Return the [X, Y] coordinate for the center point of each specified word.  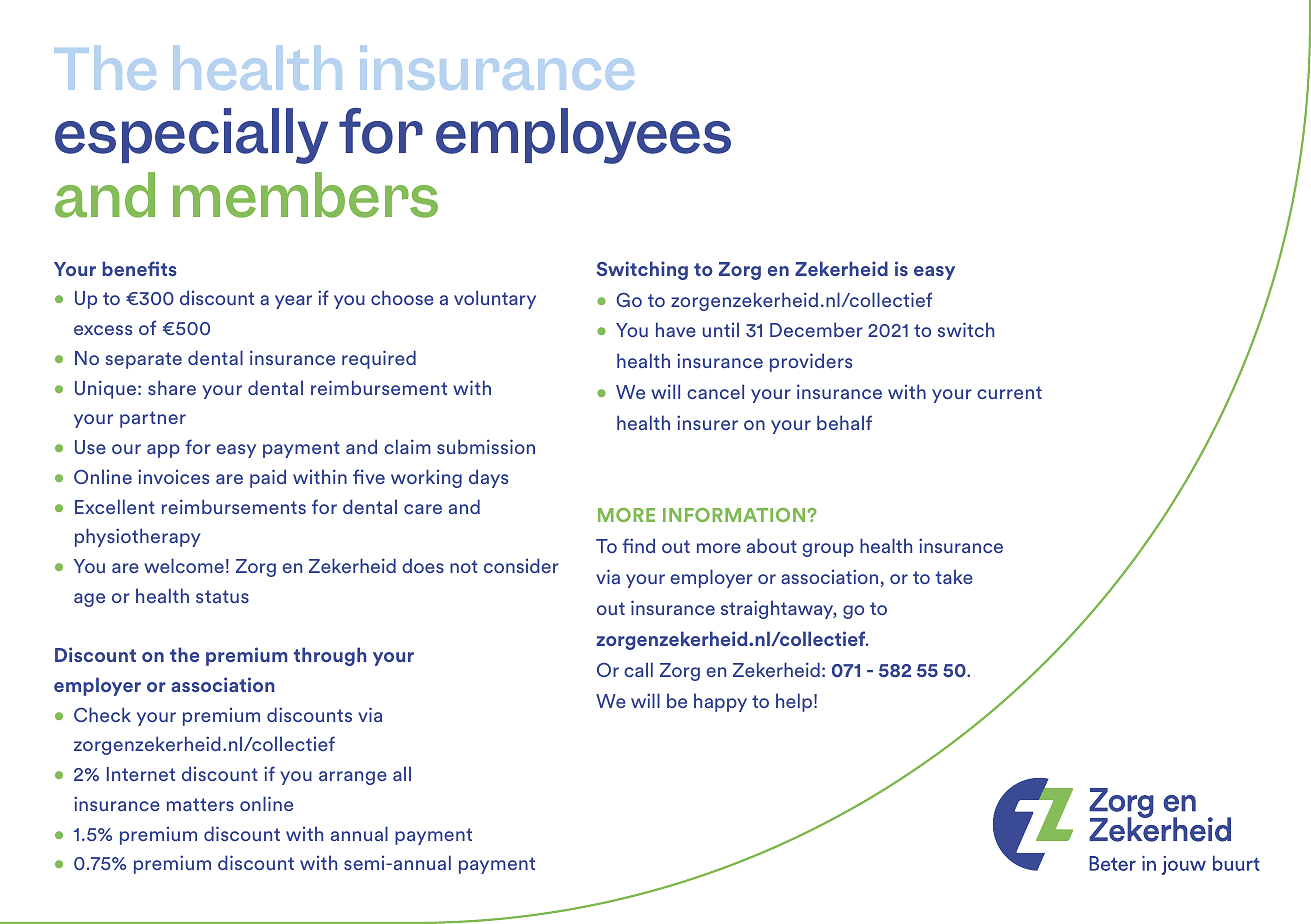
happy [720, 702]
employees [583, 136]
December [816, 329]
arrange [353, 778]
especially [191, 136]
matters [200, 804]
